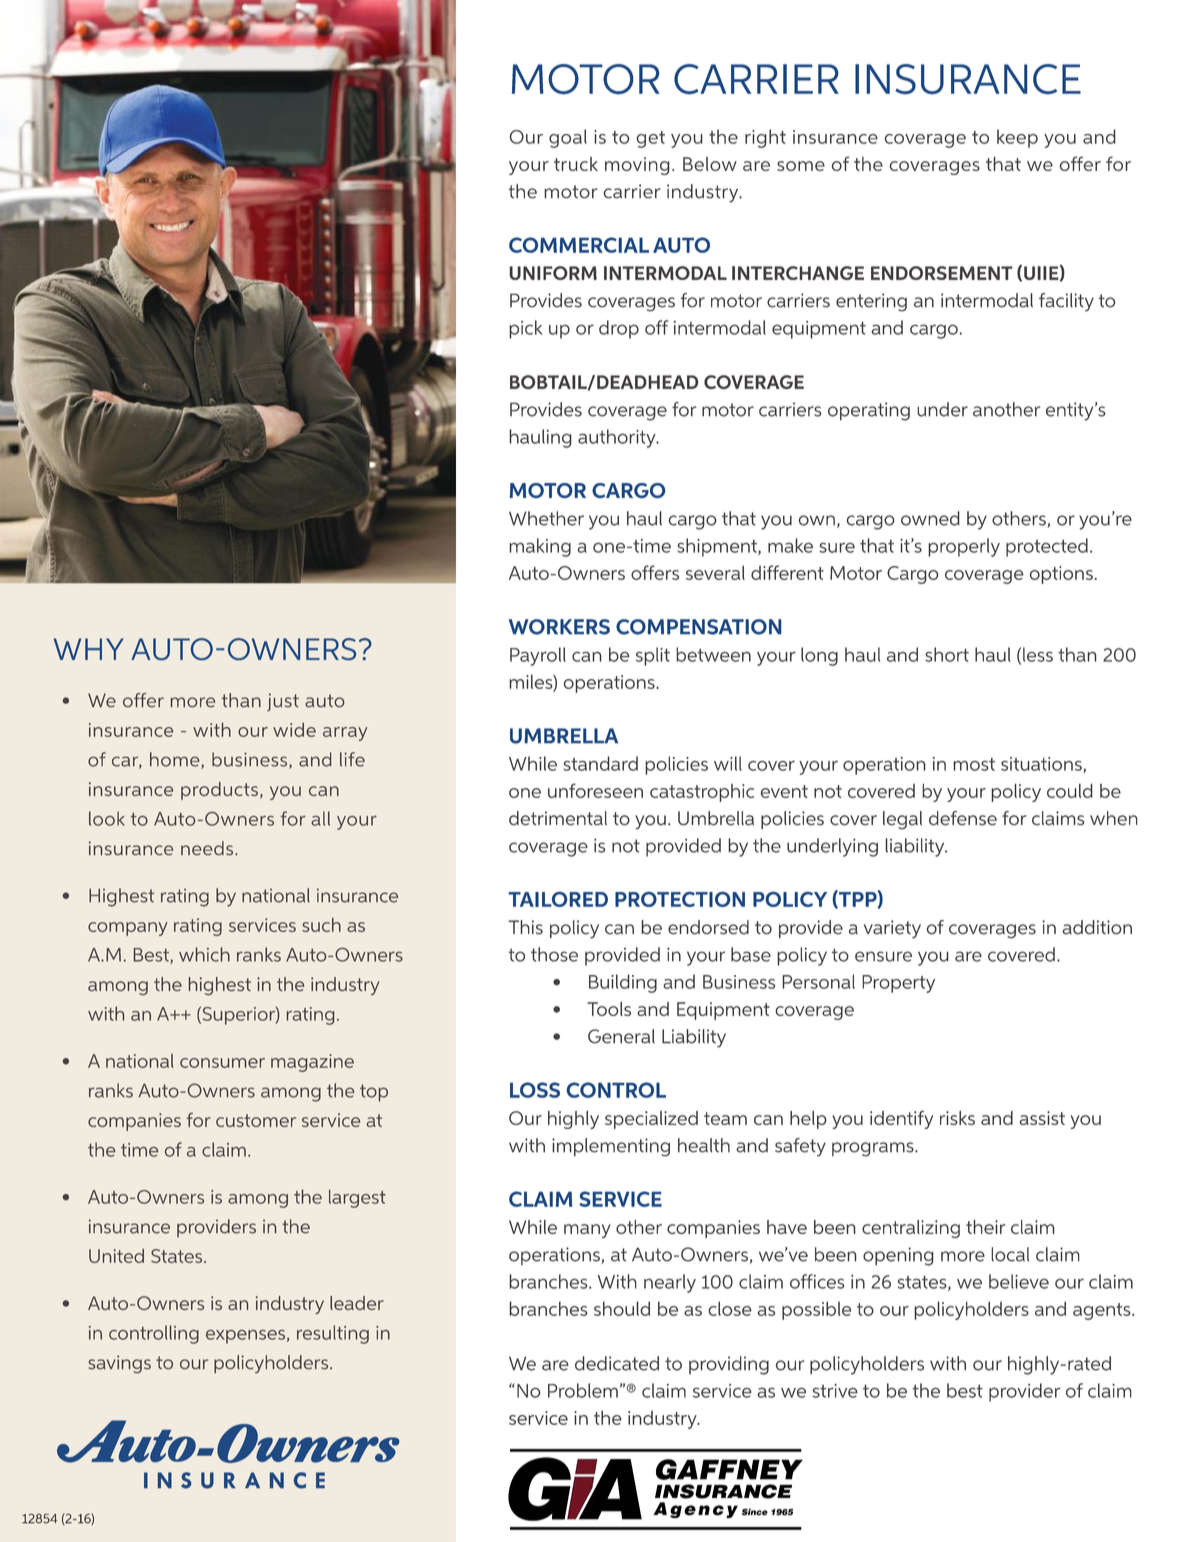 This image has width=1192, height=1542. I want to click on savings, so click(119, 1364).
